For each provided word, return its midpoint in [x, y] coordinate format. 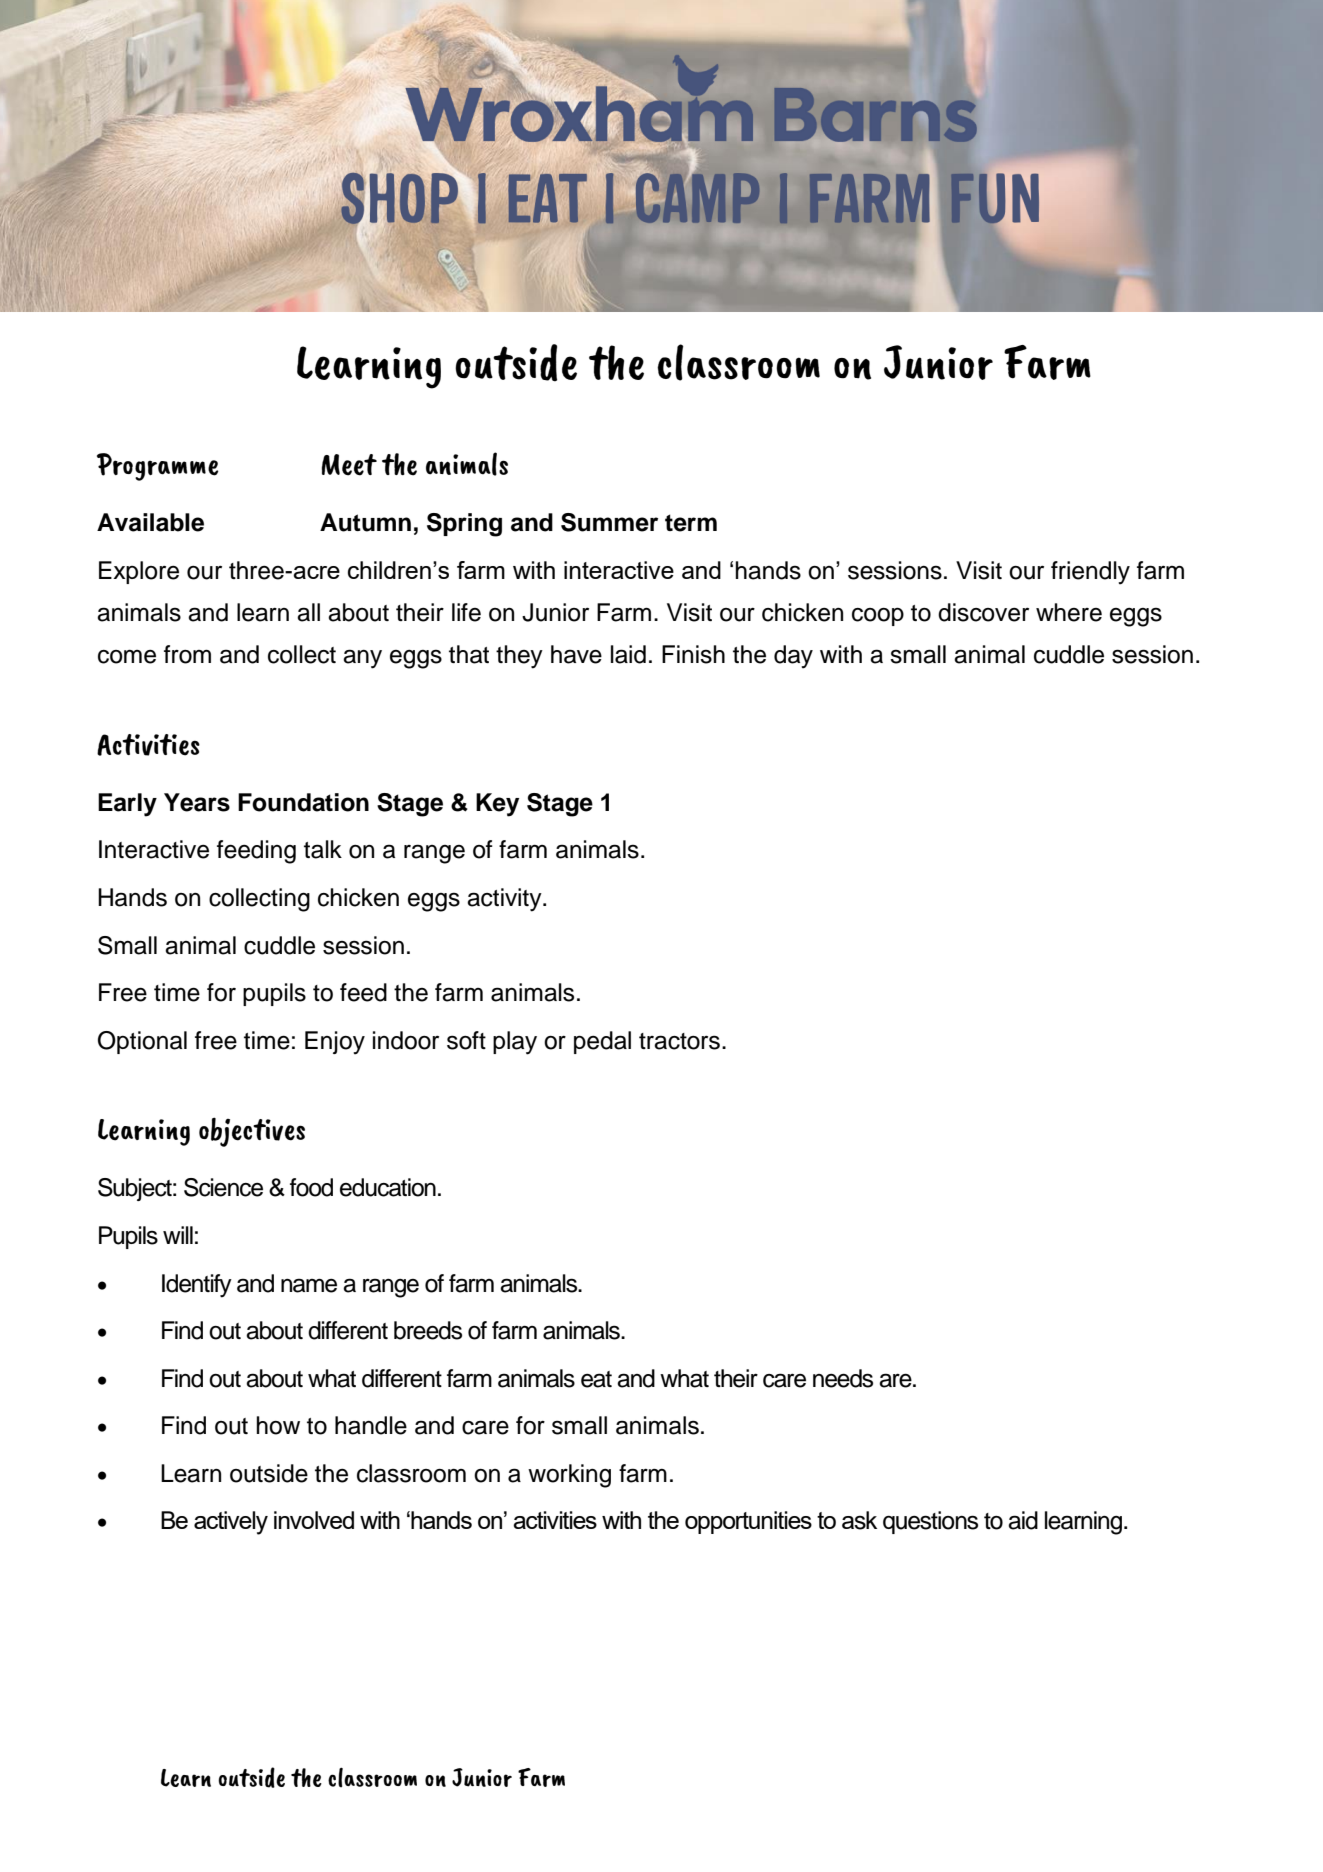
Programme [158, 467]
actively [231, 1523]
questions [930, 1522]
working [569, 1476]
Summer [609, 522]
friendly [1090, 573]
